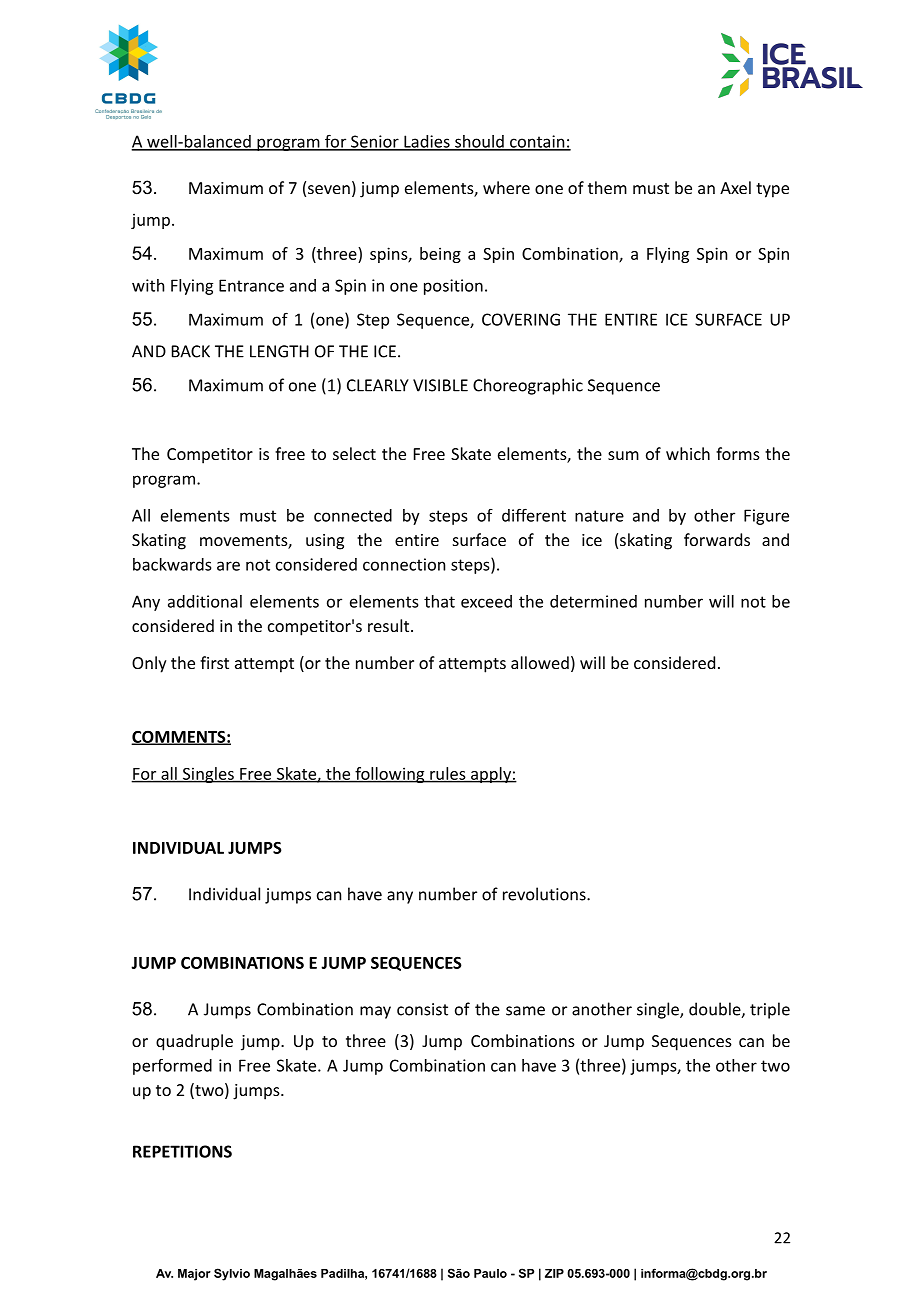 This document has width=924, height=1307. I want to click on should, so click(479, 142).
